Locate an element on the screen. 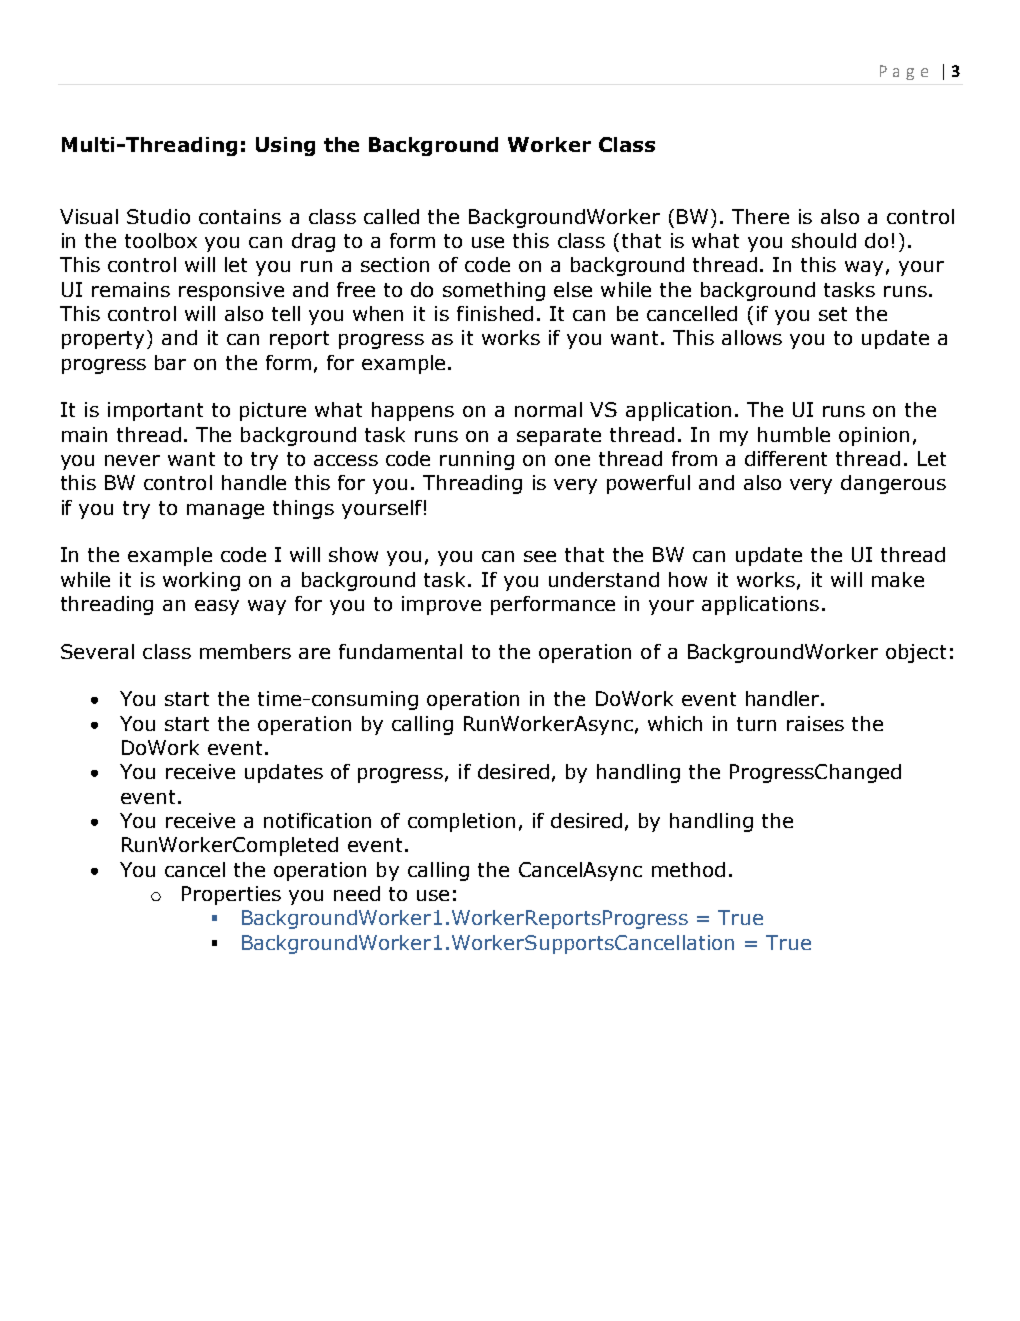 The width and height of the screenshot is (1020, 1321). see is located at coordinates (540, 556).
